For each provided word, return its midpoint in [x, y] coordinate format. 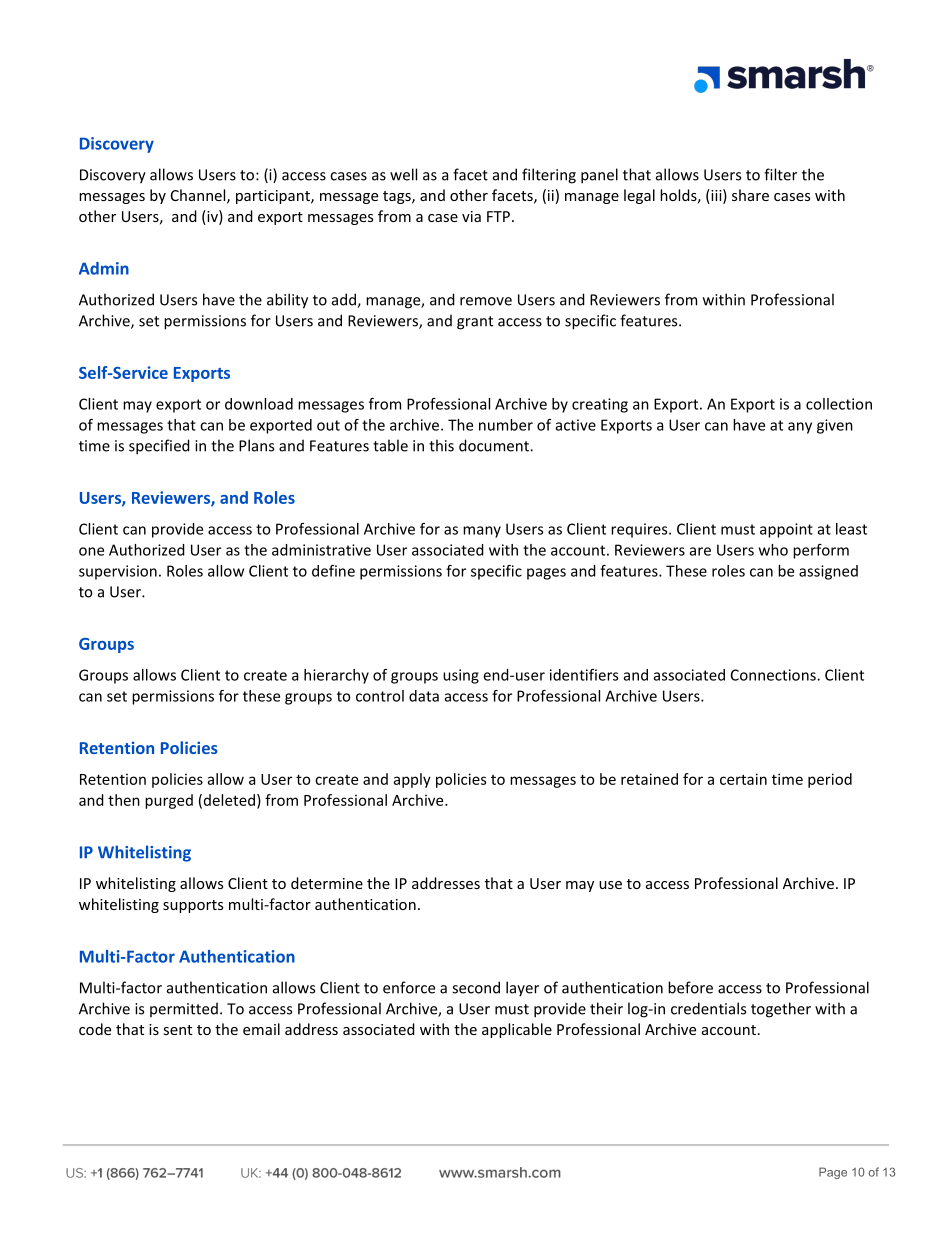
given [835, 426]
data [424, 696]
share [750, 195]
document [495, 445]
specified [159, 447]
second [476, 987]
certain [743, 779]
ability [287, 301]
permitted [184, 1009]
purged [169, 801]
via [471, 216]
